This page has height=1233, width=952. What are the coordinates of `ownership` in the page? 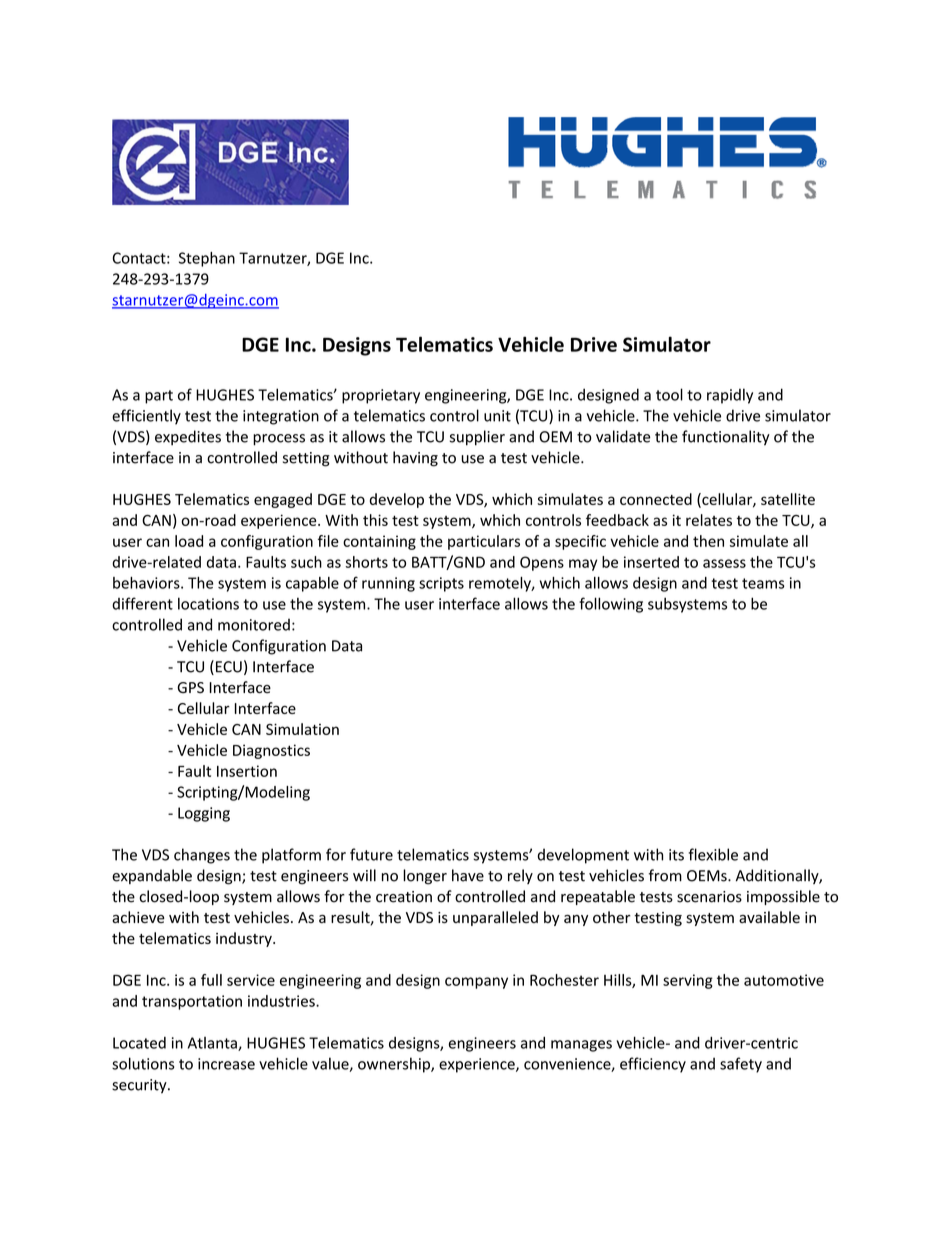 It's located at (395, 1065).
